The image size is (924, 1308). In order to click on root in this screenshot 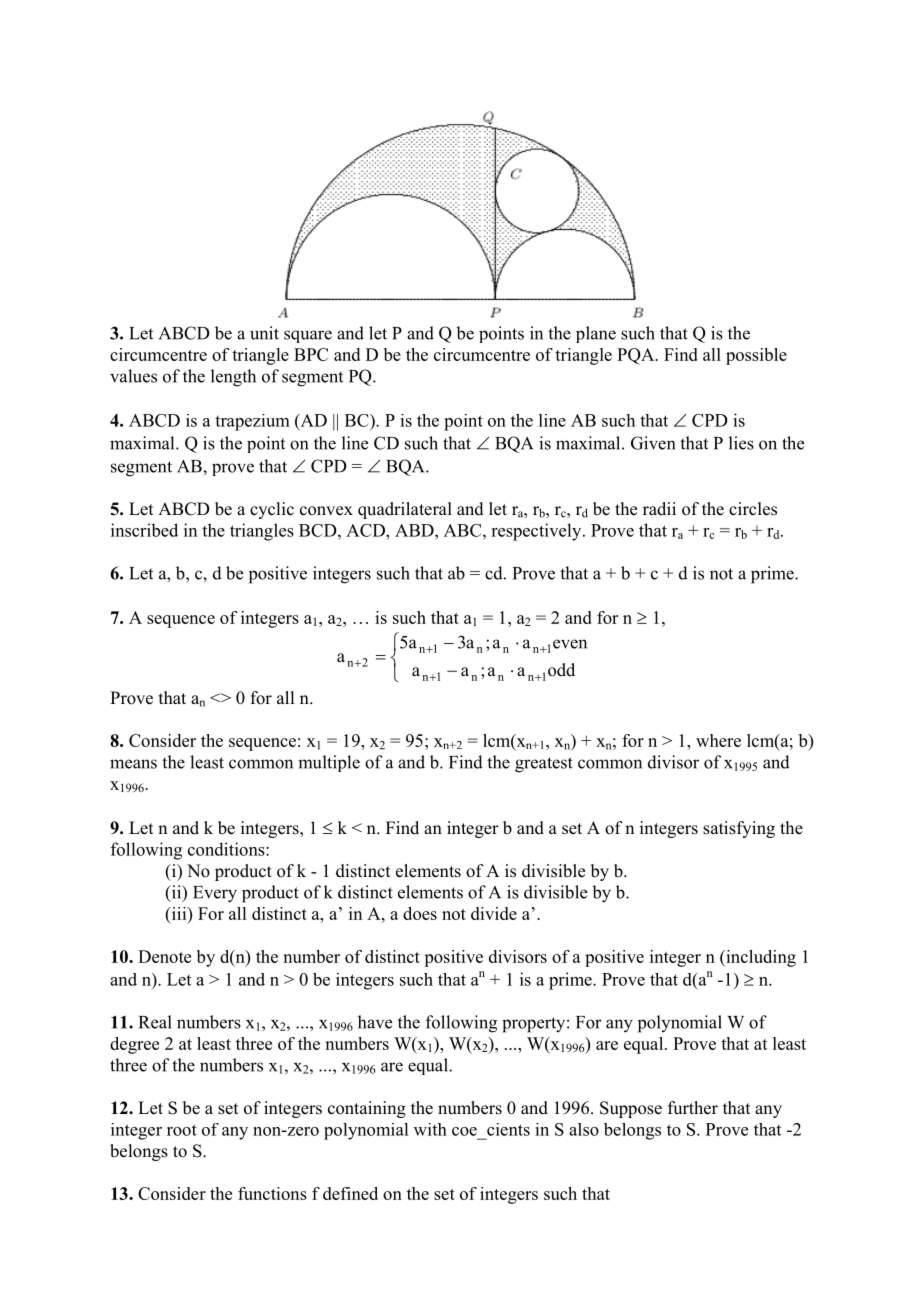, I will do `click(182, 1130)`.
